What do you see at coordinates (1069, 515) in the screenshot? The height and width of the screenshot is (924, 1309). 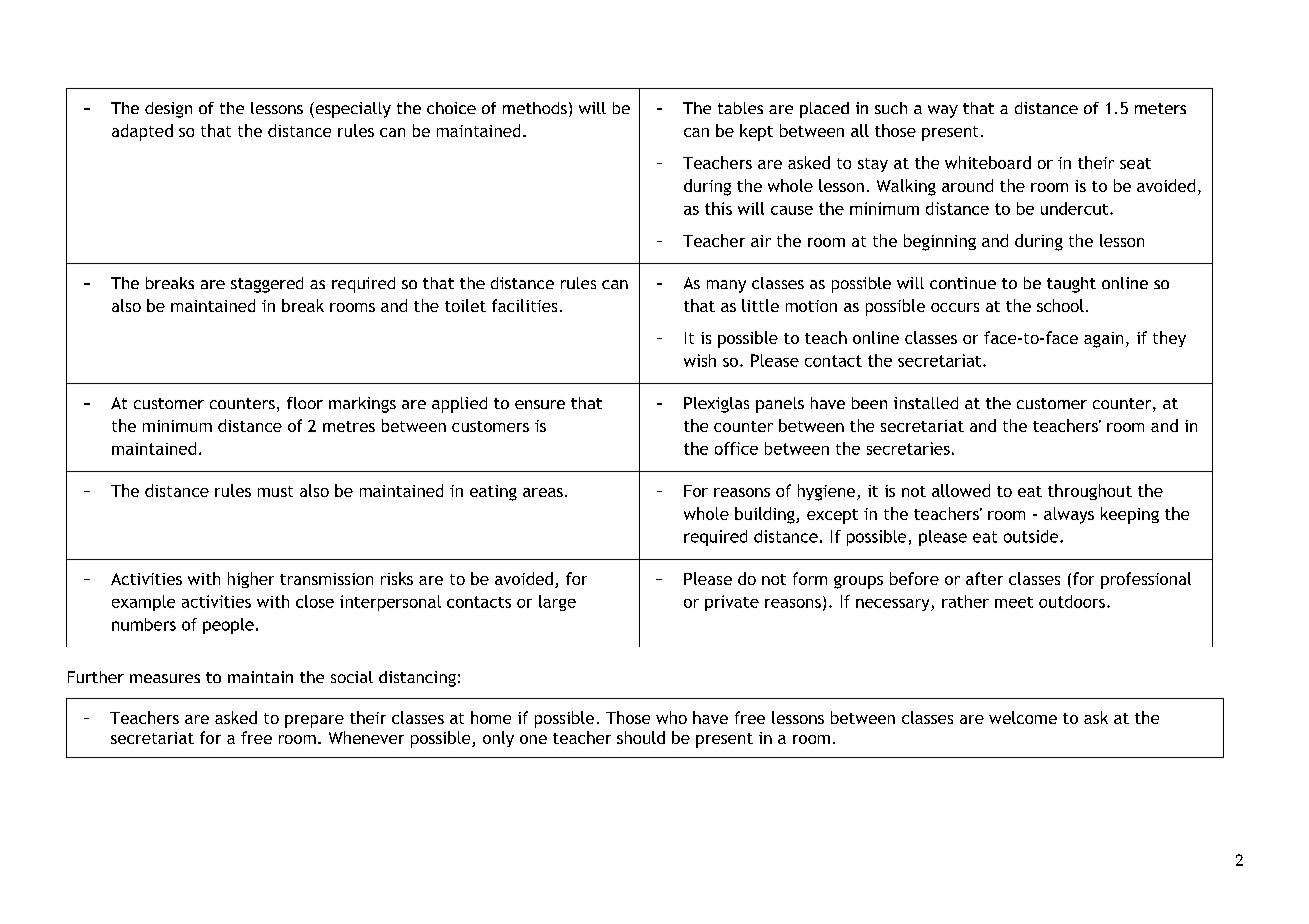 I see `always` at bounding box center [1069, 515].
